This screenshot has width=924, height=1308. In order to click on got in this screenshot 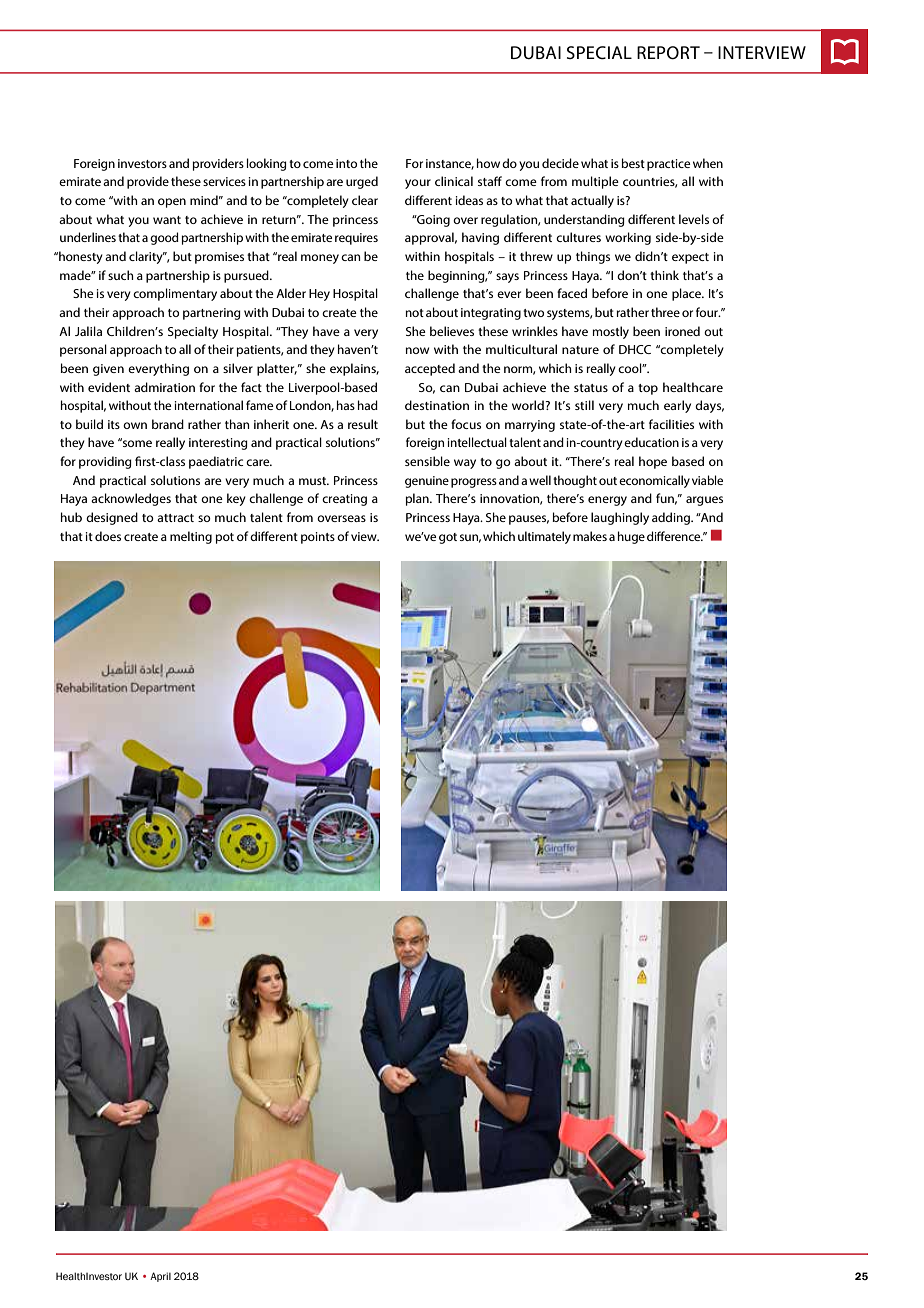, I will do `click(448, 538)`.
